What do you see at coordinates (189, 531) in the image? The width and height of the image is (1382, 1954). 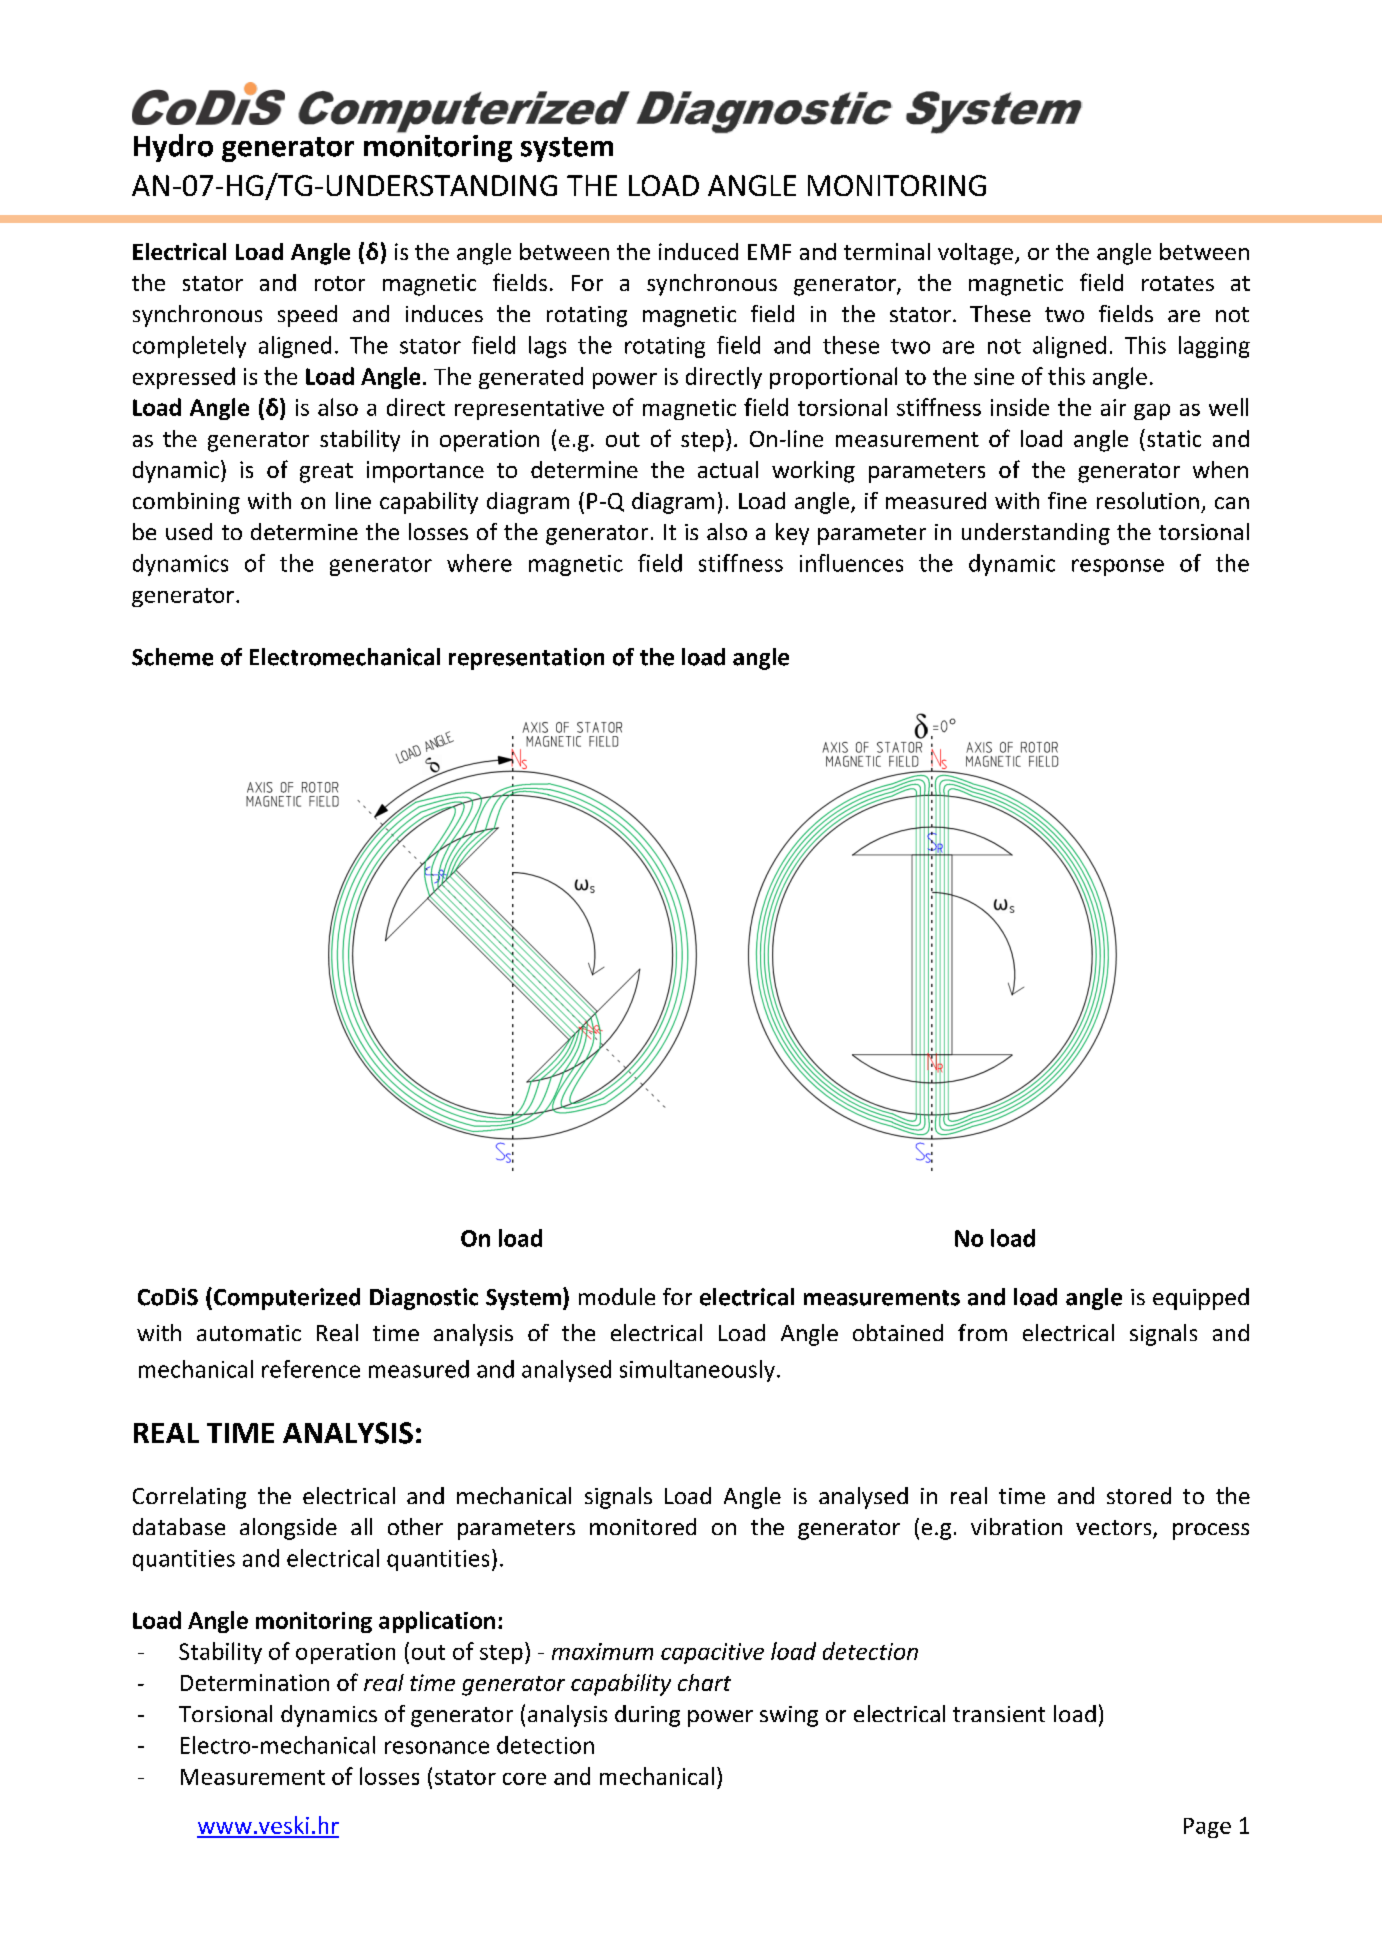 I see `used` at bounding box center [189, 531].
